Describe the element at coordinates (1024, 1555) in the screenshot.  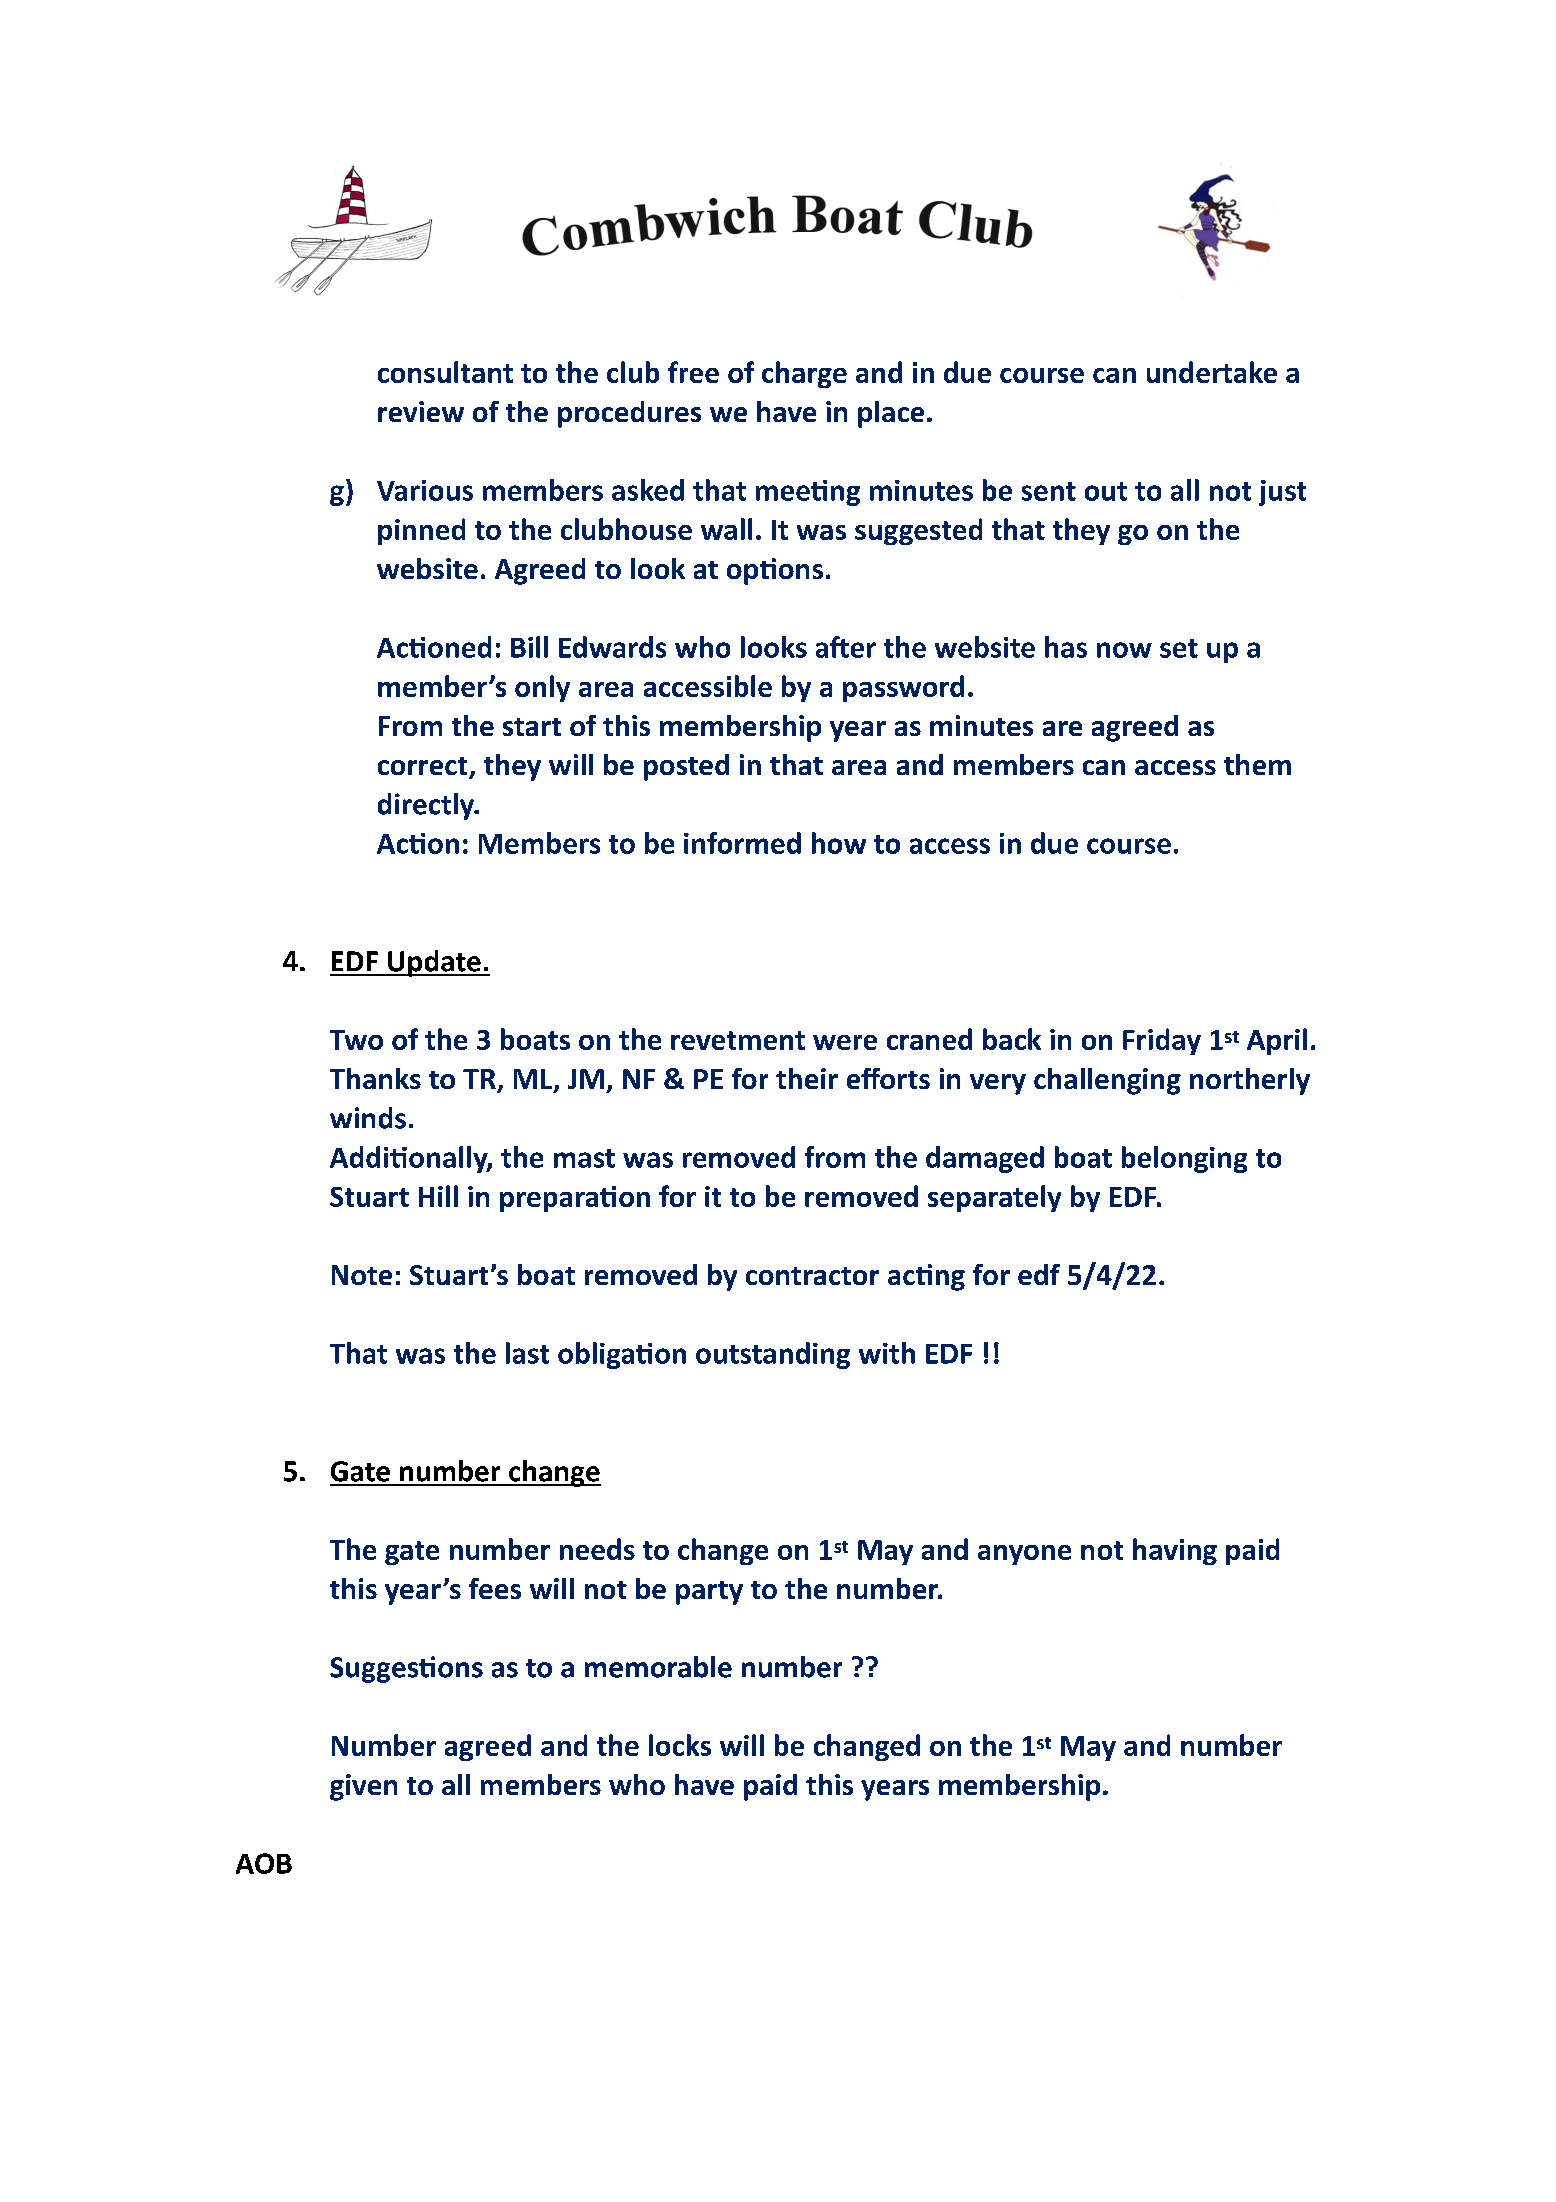
I see `anyone` at that location.
